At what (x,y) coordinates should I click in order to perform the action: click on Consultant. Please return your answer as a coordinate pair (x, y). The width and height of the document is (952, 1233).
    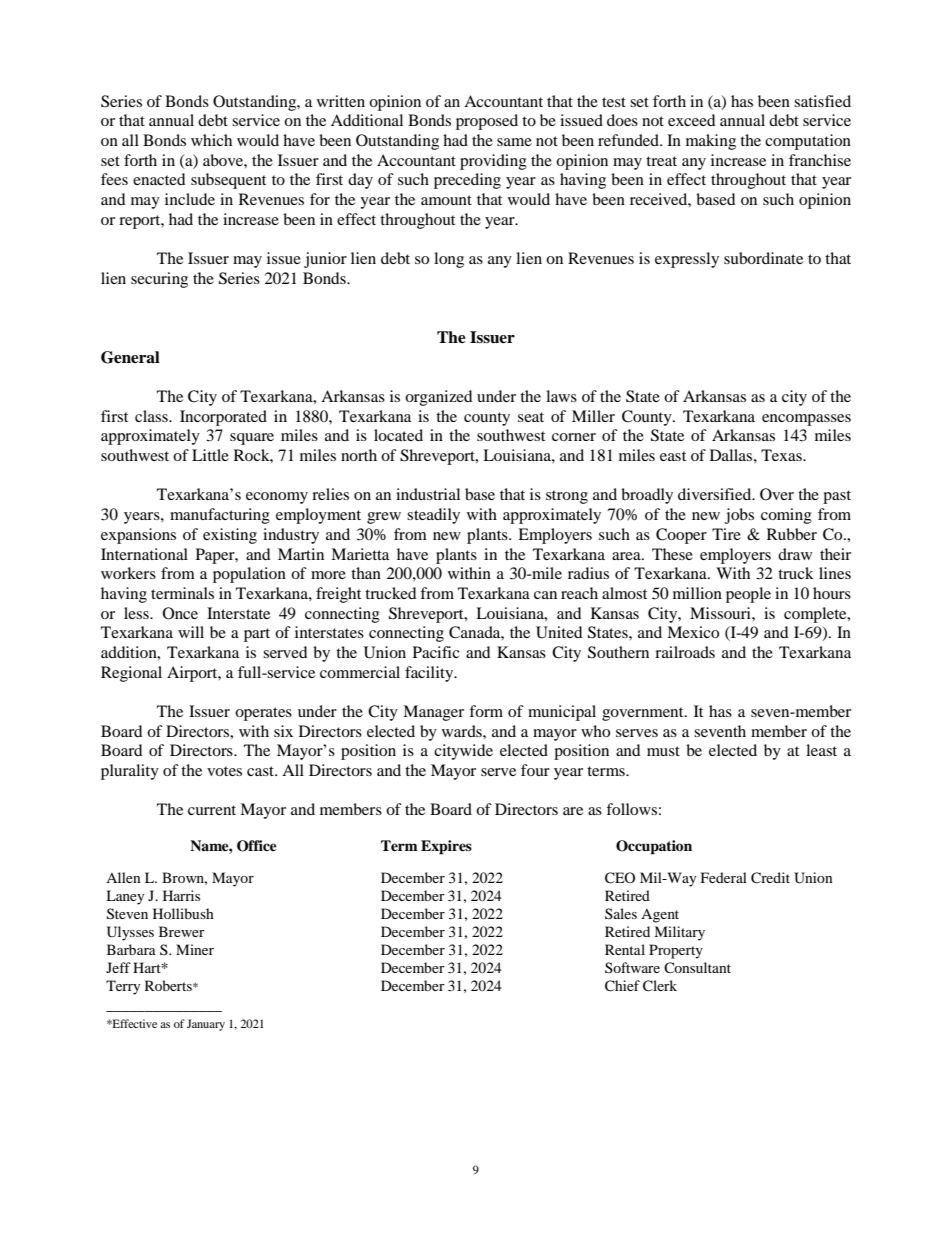
    Looking at the image, I should click on (697, 967).
